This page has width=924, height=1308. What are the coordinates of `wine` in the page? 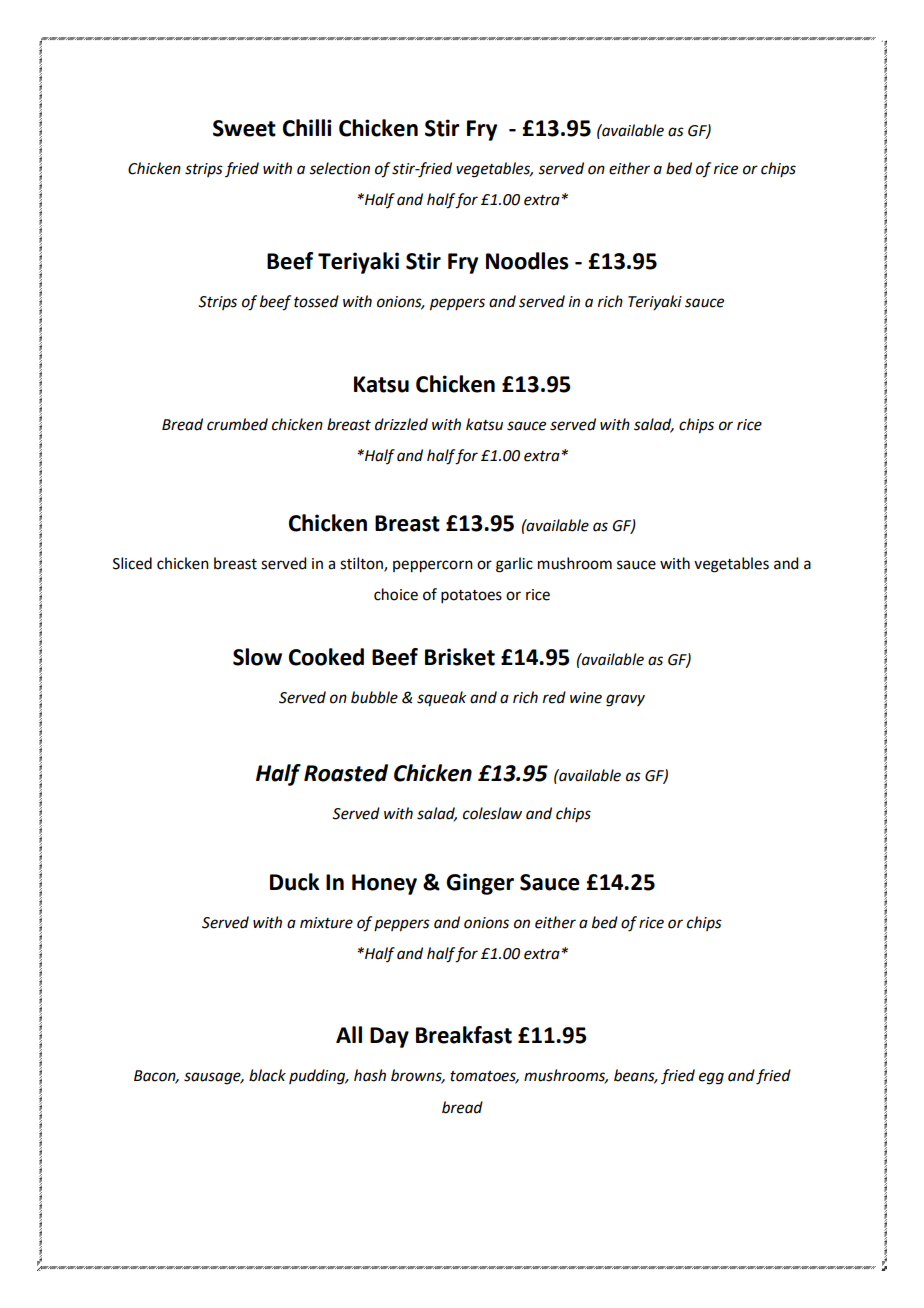 It's located at (586, 698).
